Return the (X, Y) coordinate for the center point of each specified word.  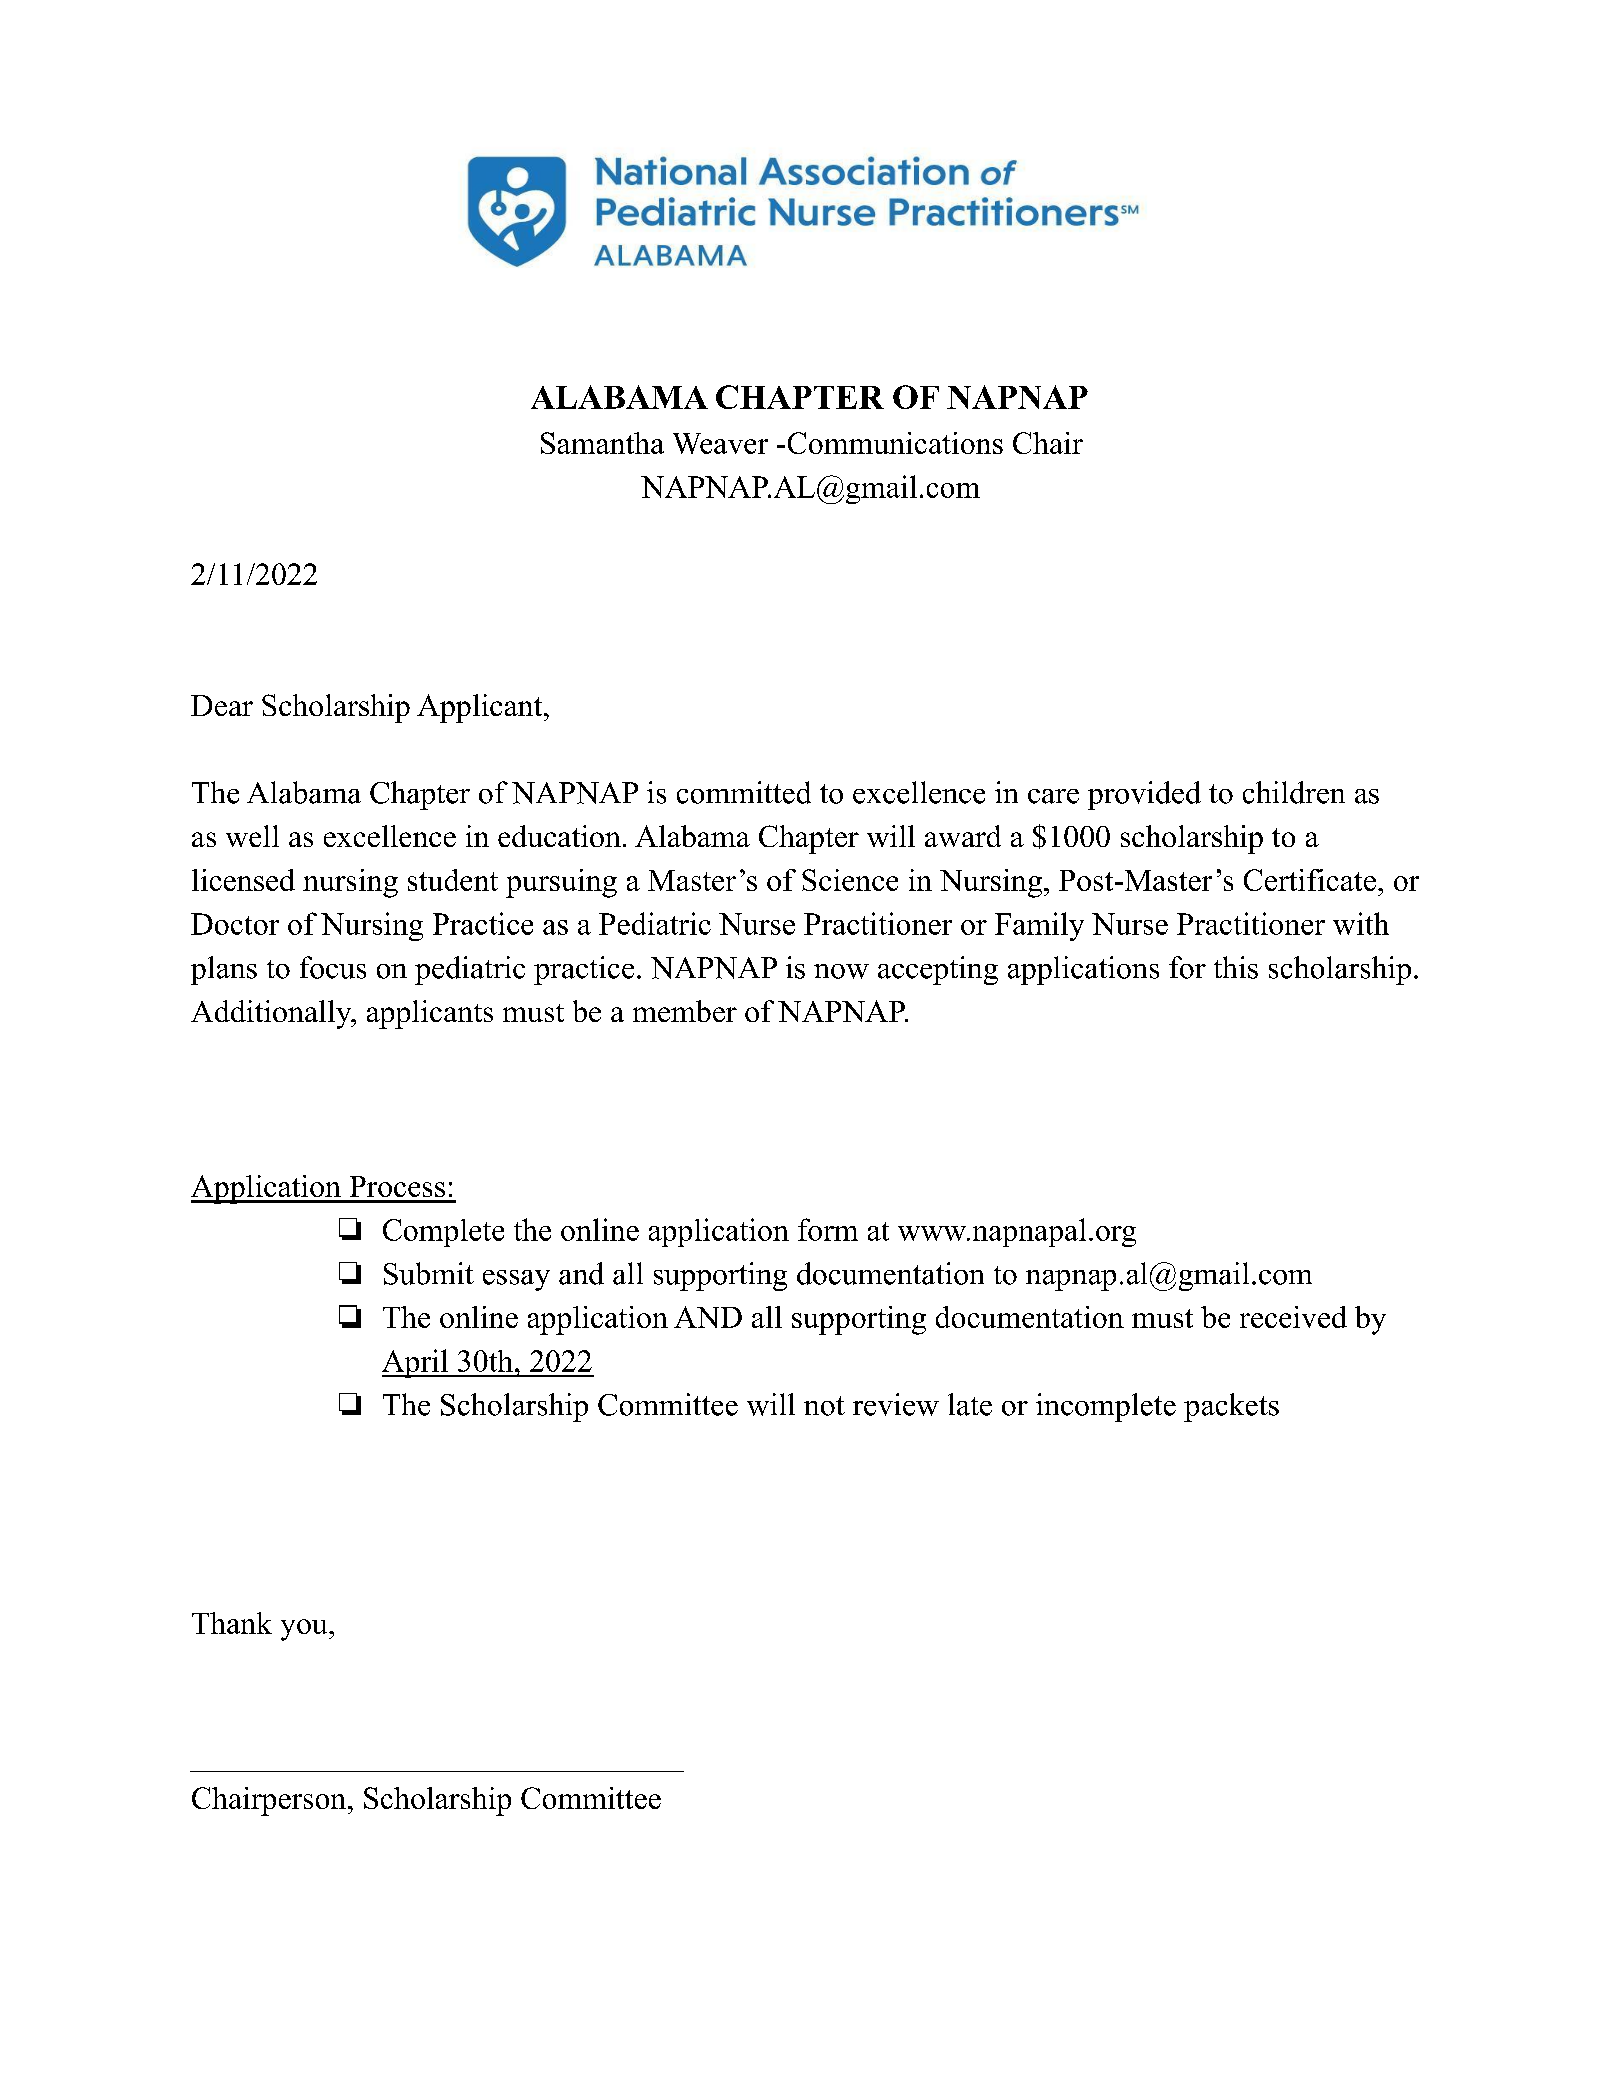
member (685, 1011)
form (828, 1229)
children (1294, 792)
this (1236, 967)
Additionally (272, 1014)
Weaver (720, 443)
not (824, 1406)
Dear (222, 705)
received (1293, 1317)
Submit (429, 1273)
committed (744, 792)
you (305, 1630)
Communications (895, 443)
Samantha (602, 443)
